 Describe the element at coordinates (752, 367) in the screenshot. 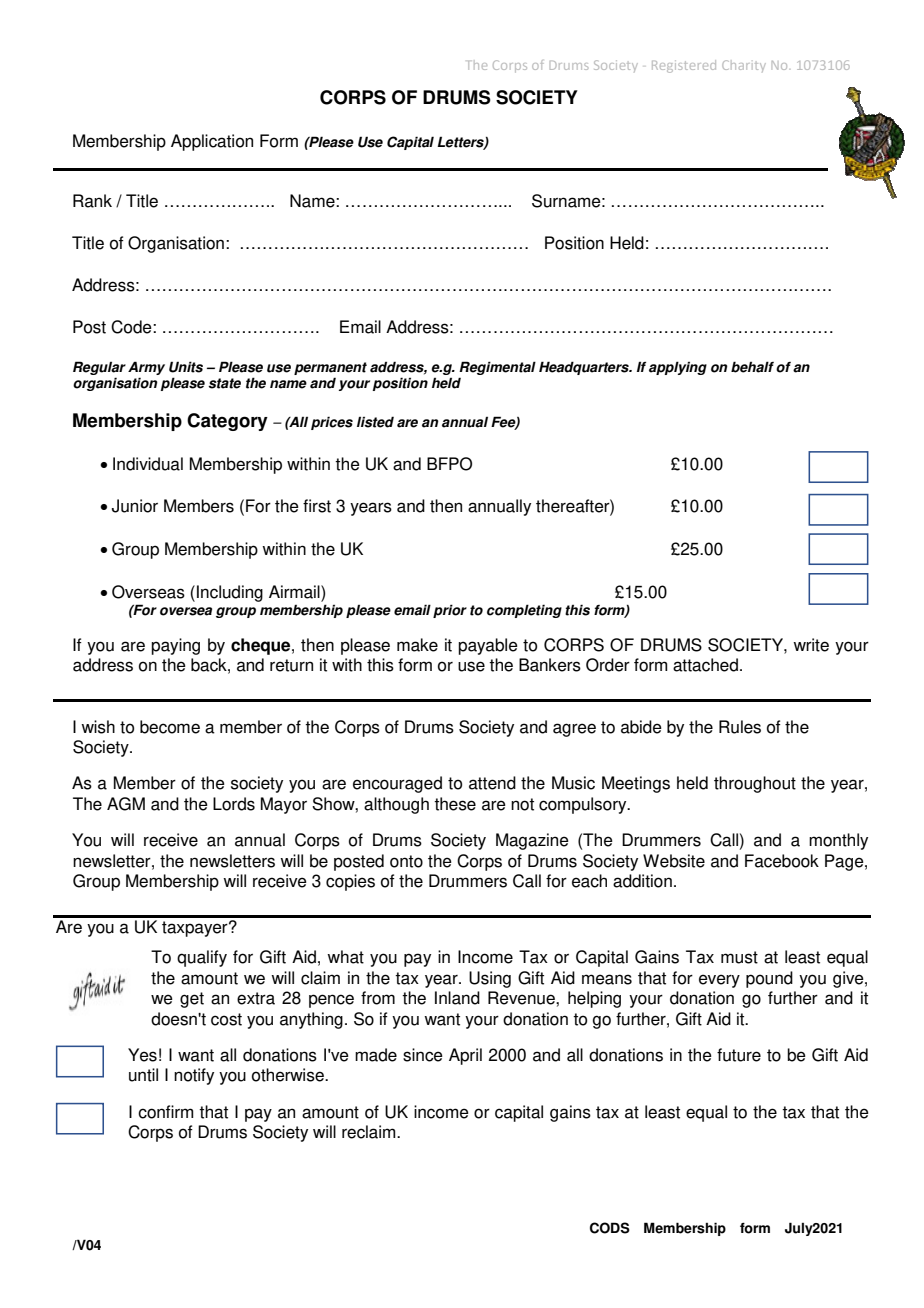

I see `behalf` at that location.
